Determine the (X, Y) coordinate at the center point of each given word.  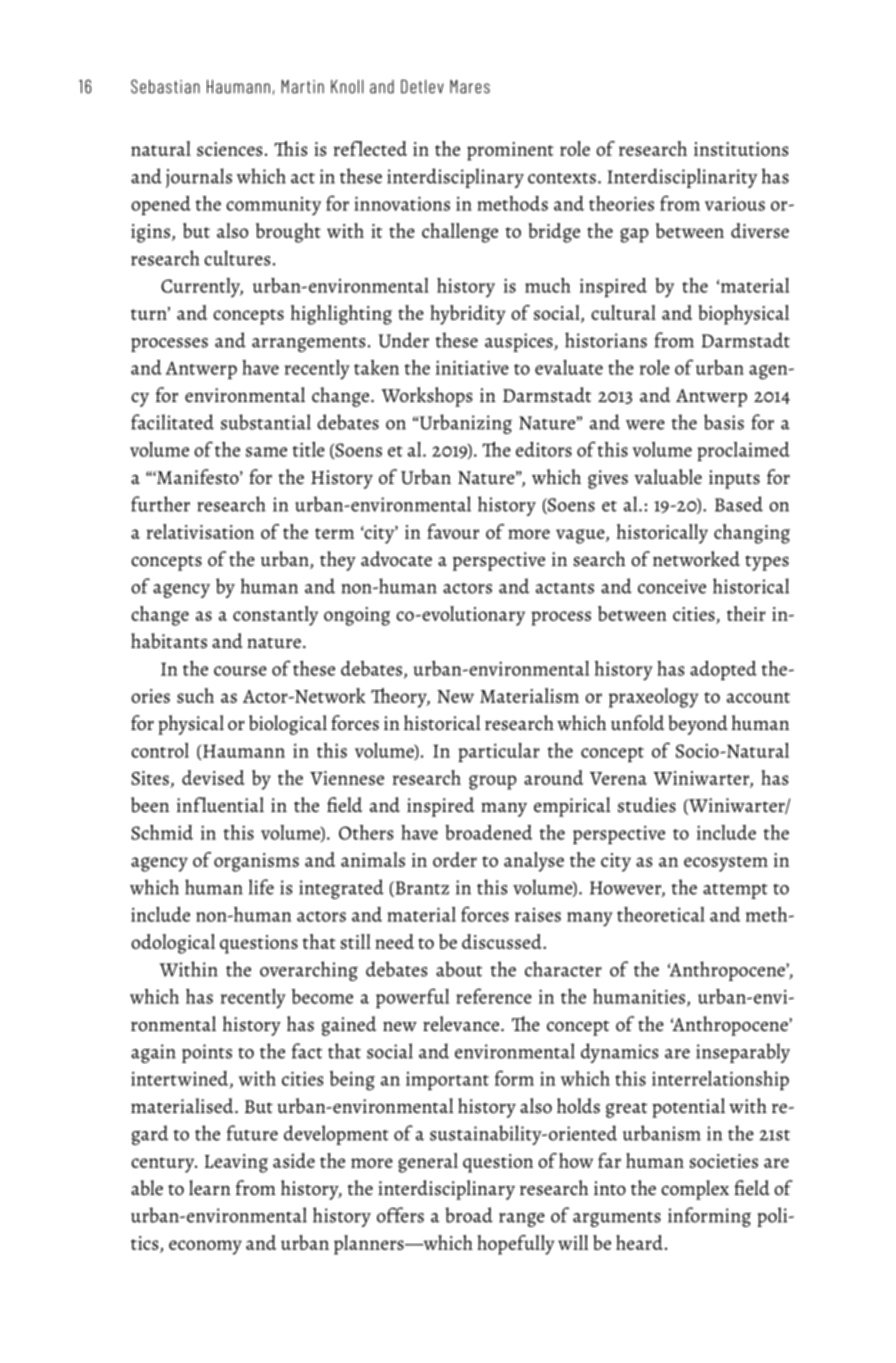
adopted (723, 670)
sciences (230, 149)
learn (210, 1188)
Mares (470, 87)
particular (499, 752)
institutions (741, 149)
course (240, 671)
